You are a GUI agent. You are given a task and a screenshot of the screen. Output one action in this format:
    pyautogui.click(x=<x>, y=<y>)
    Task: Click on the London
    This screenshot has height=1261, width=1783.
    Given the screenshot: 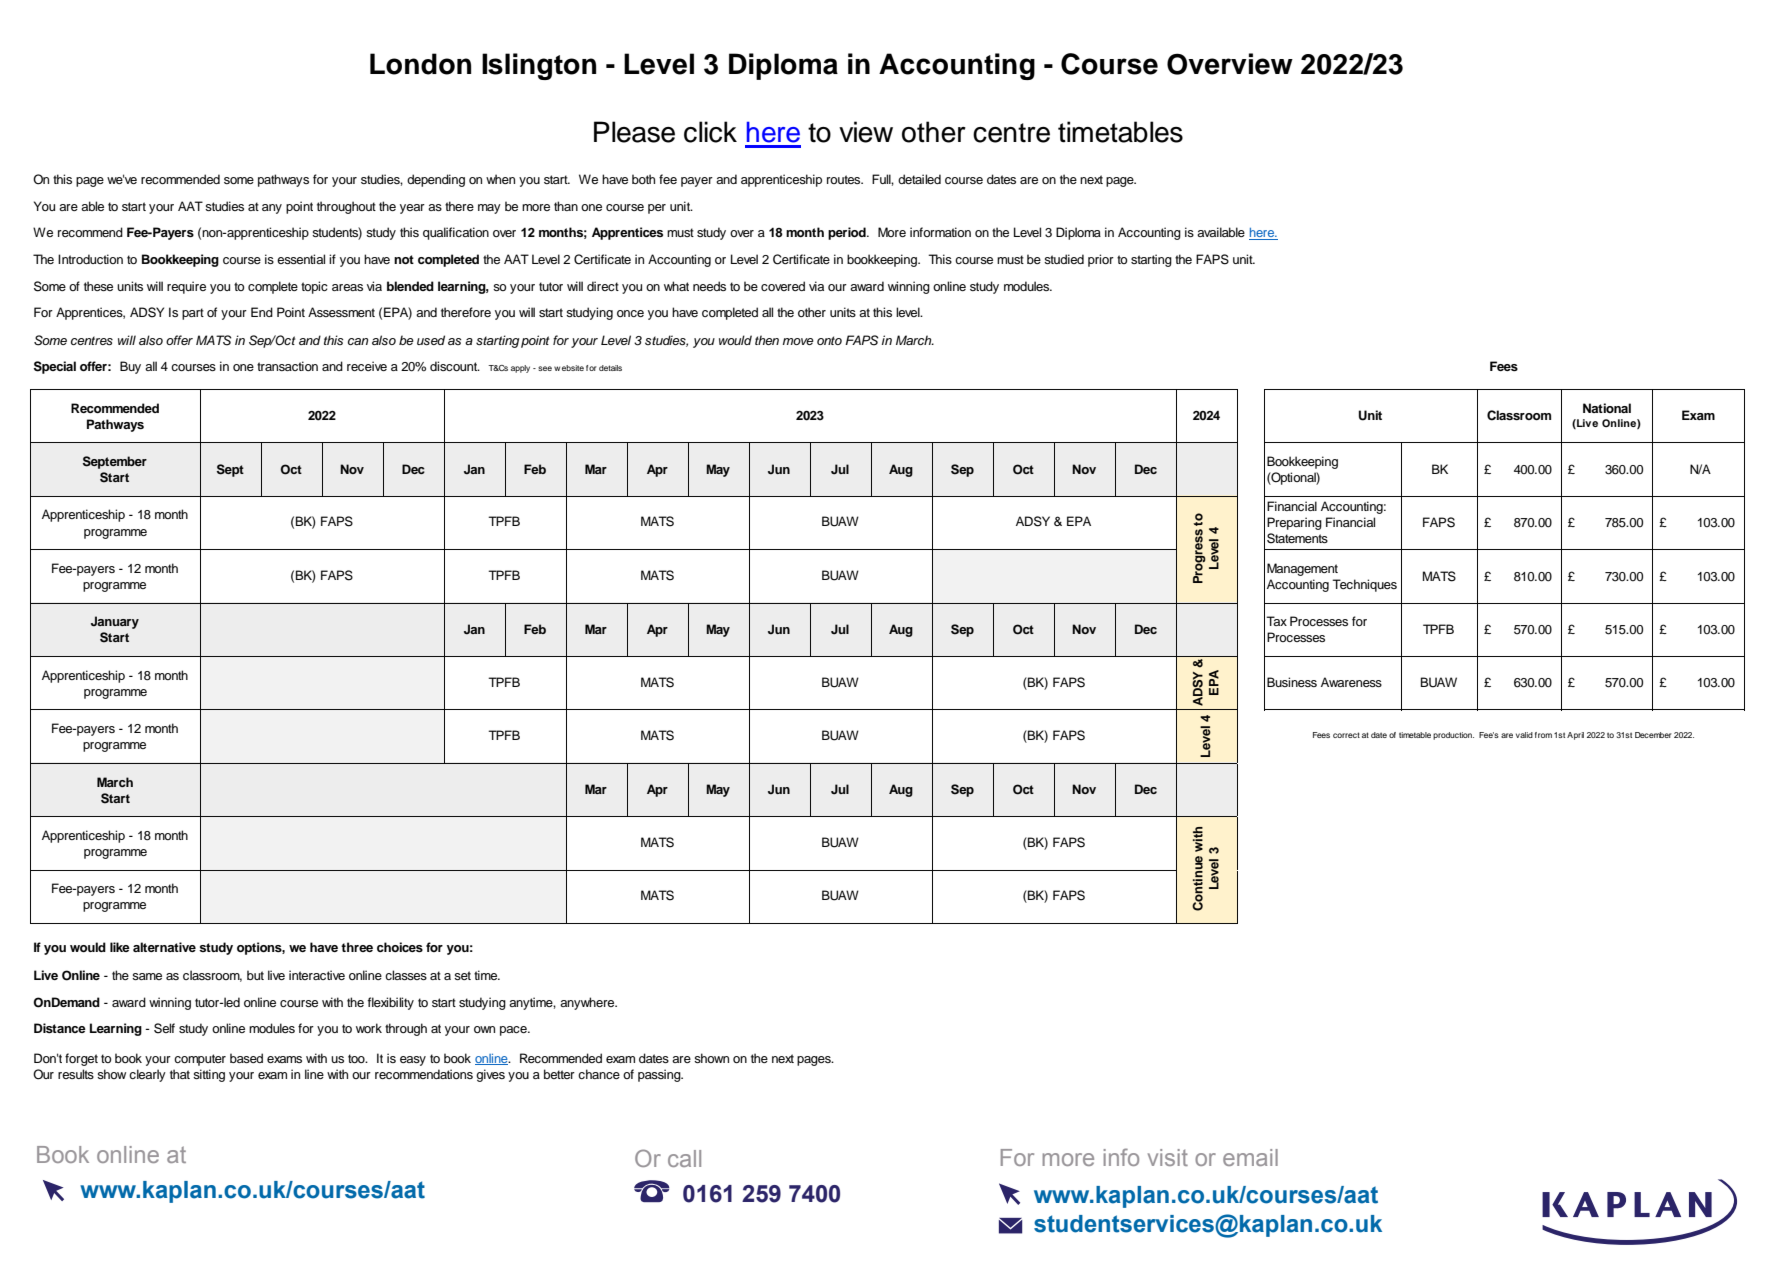 What is the action you would take?
    pyautogui.click(x=420, y=64)
